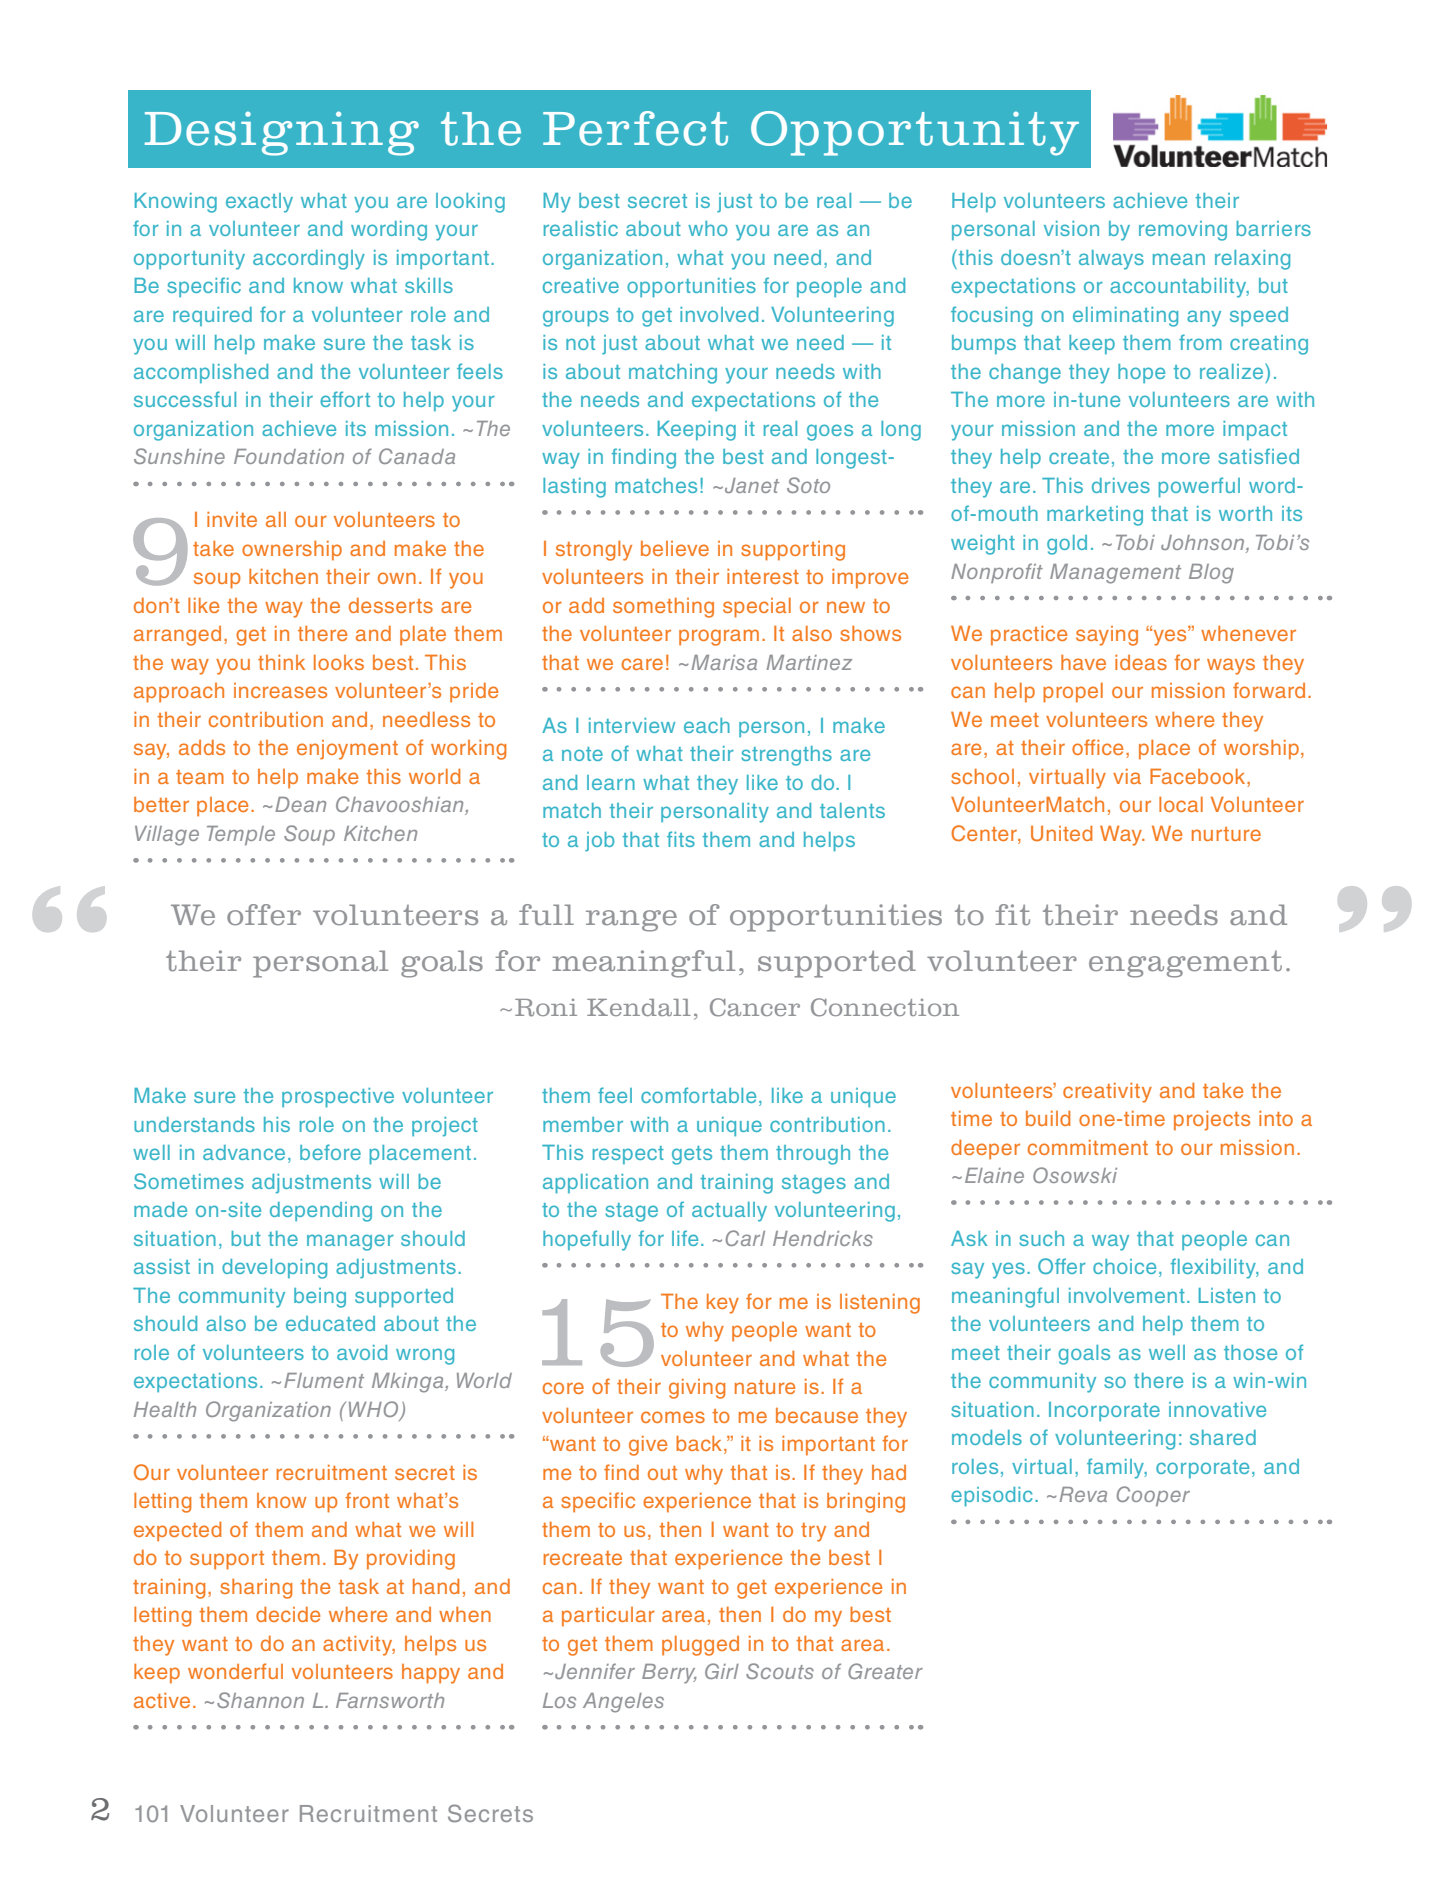 The width and height of the page is (1455, 1882). Describe the element at coordinates (1153, 1496) in the page. I see `Cooper` at that location.
